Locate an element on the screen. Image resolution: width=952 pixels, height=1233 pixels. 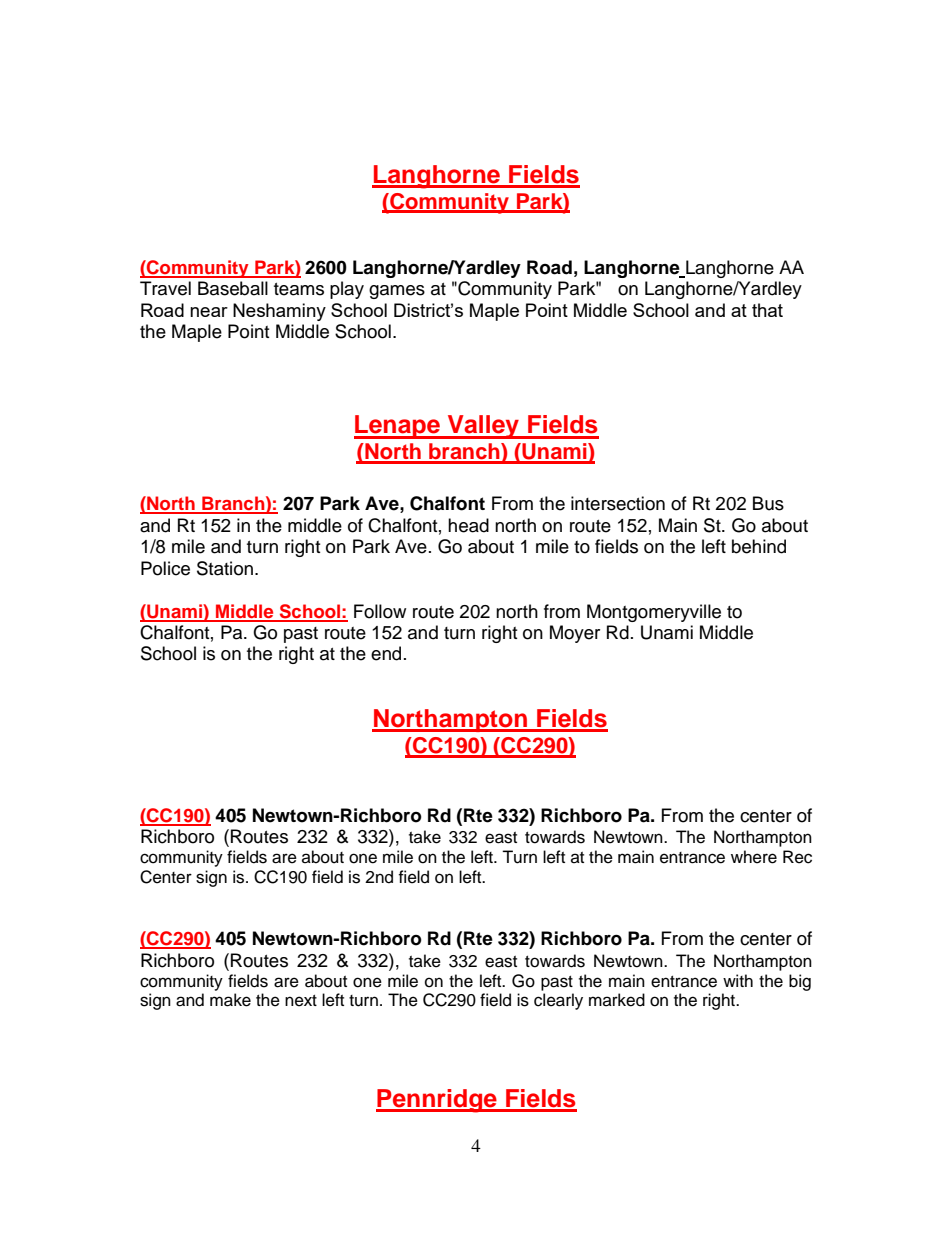
behind is located at coordinates (759, 546).
